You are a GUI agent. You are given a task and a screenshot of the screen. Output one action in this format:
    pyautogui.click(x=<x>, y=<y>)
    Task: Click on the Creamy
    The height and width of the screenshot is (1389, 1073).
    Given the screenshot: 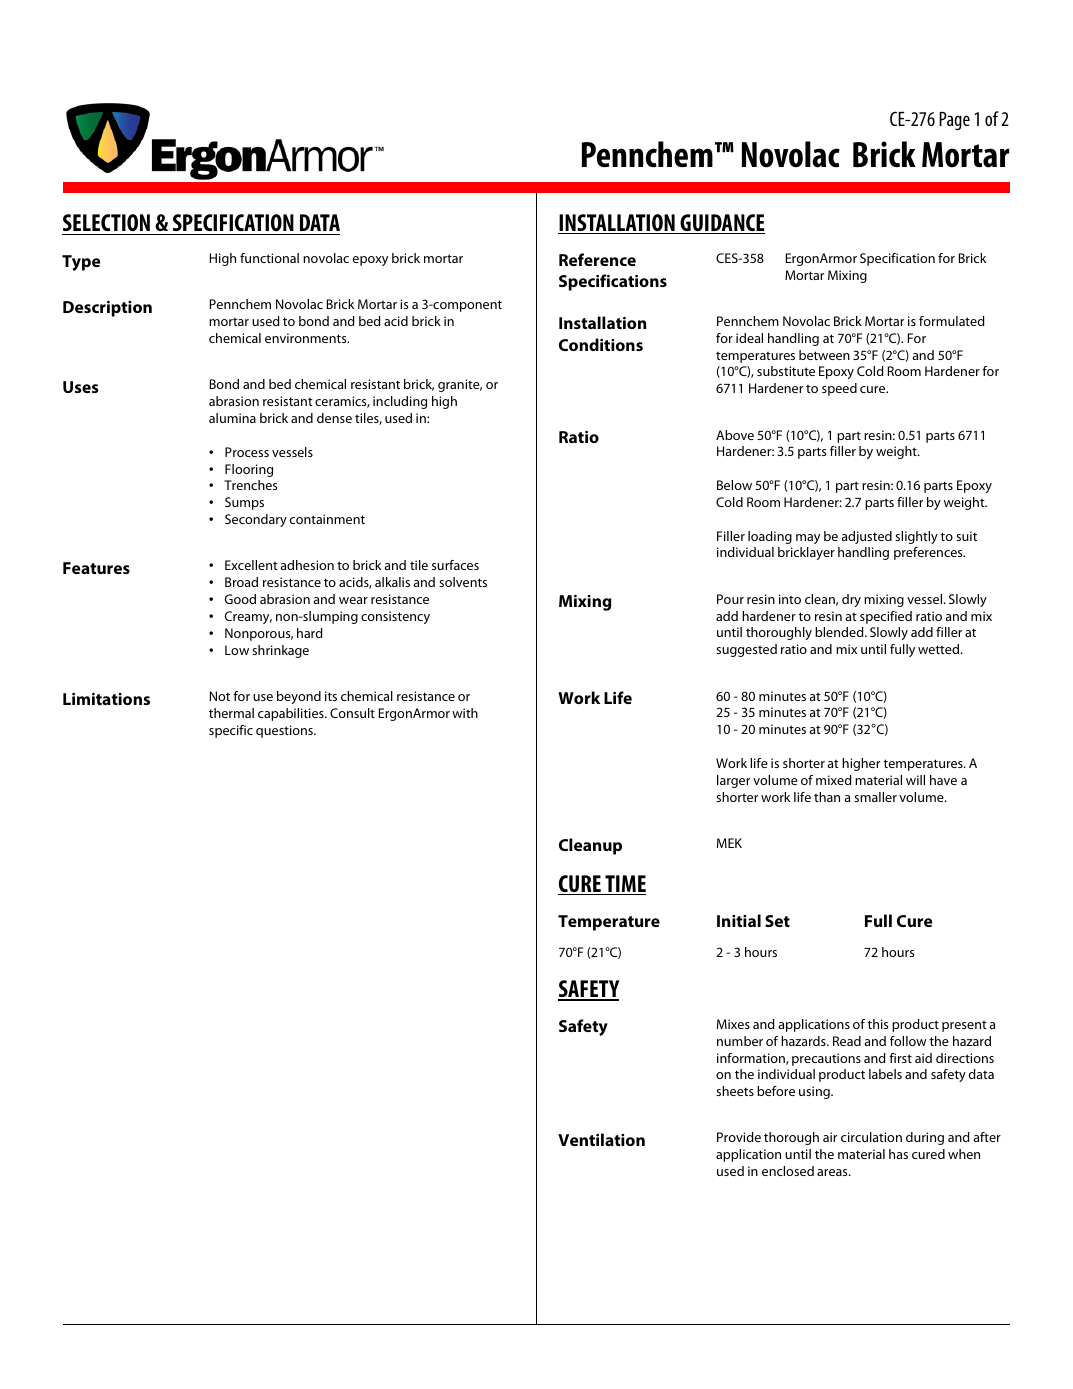 What is the action you would take?
    pyautogui.click(x=248, y=617)
